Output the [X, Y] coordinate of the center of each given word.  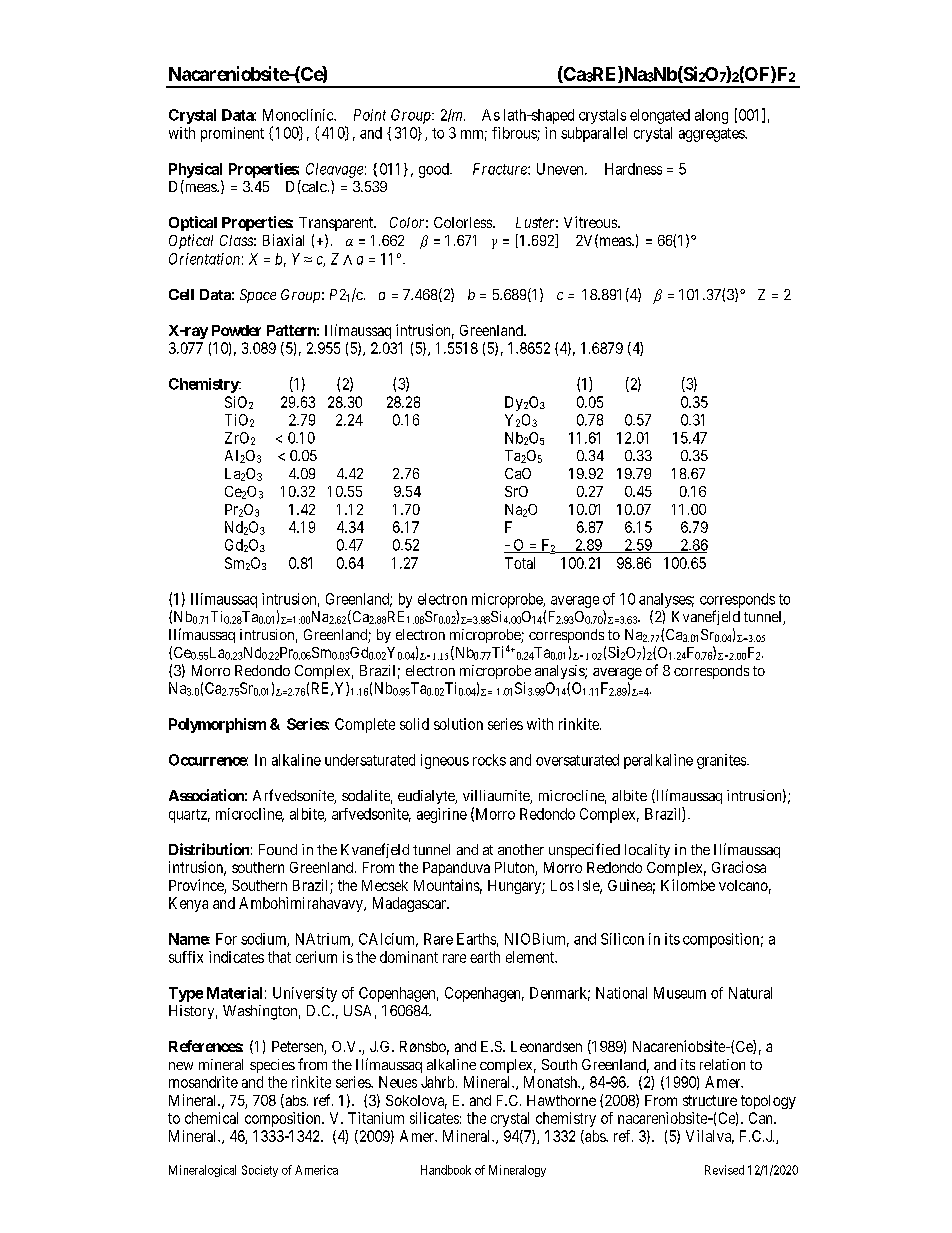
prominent [232, 134]
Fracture [501, 169]
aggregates [712, 135]
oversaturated [577, 760]
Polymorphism [217, 725]
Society [260, 1171]
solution [458, 724]
